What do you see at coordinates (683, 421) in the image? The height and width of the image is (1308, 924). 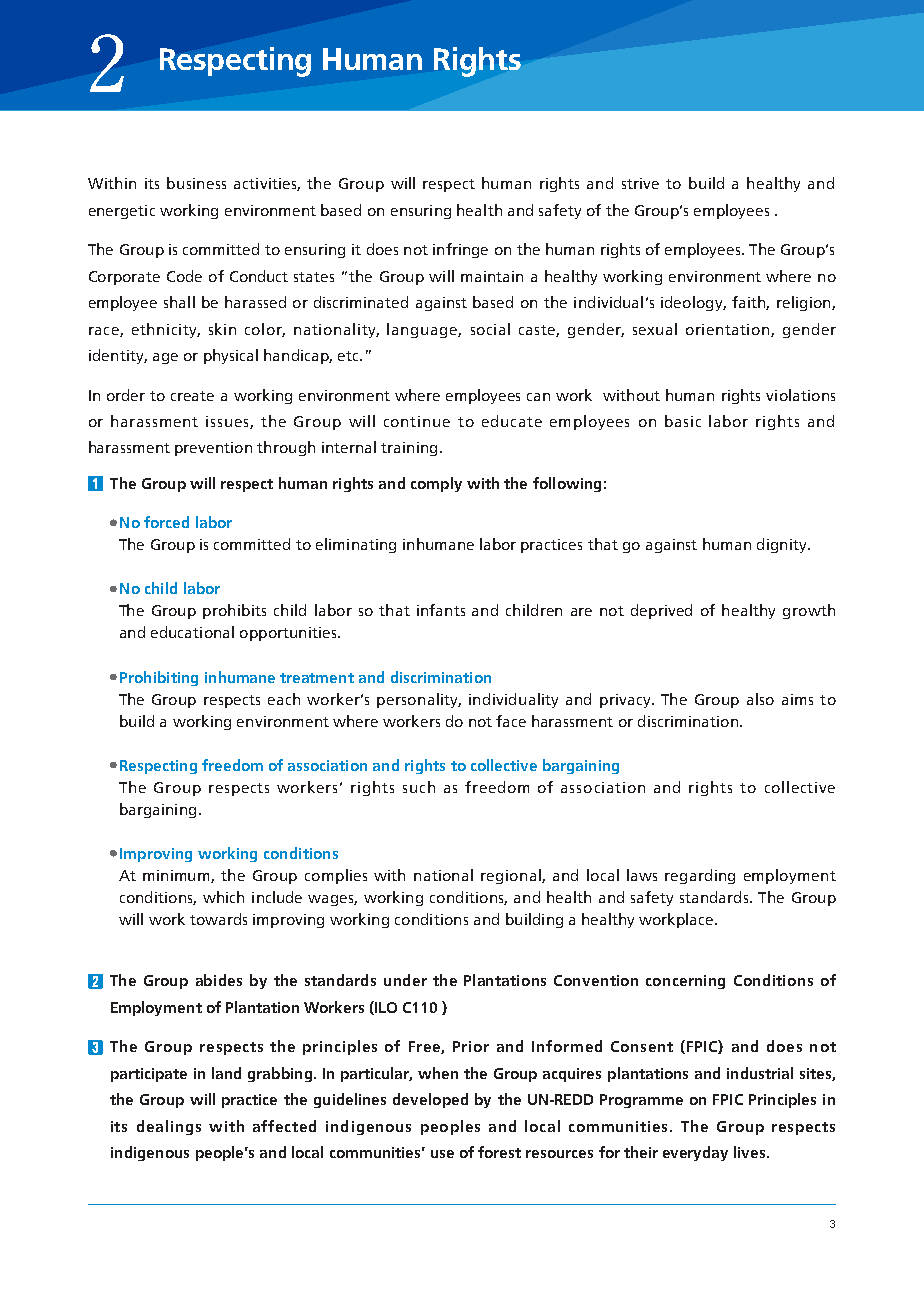 I see `basic` at bounding box center [683, 421].
